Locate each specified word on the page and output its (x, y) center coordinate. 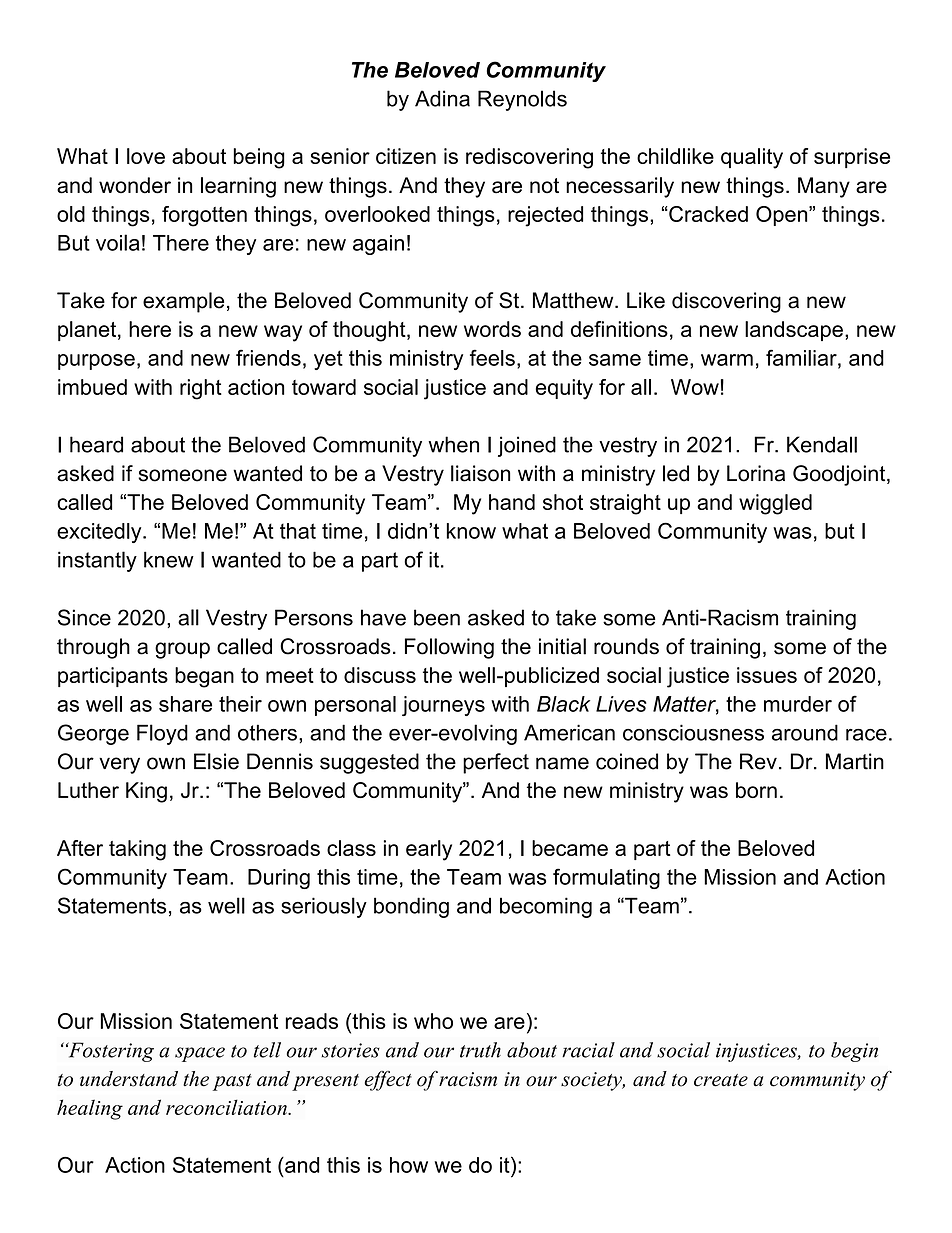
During (279, 879)
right (201, 389)
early (429, 850)
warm (727, 360)
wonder (135, 185)
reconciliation (227, 1107)
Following (449, 648)
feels (492, 357)
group (182, 650)
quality (752, 158)
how (409, 1165)
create (721, 1080)
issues (767, 675)
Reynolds (522, 100)
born (756, 790)
